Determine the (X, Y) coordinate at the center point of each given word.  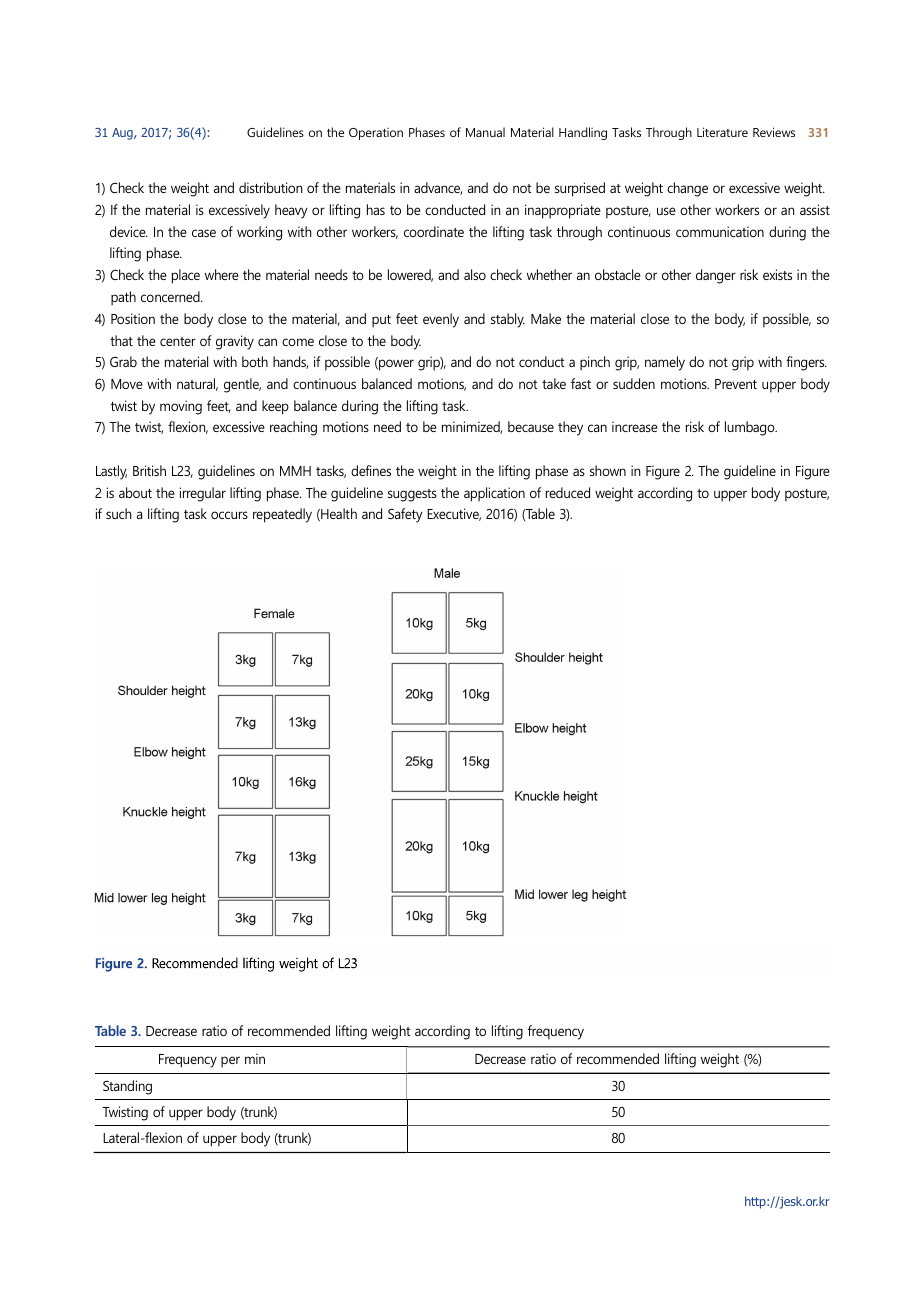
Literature (722, 132)
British (149, 470)
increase (635, 426)
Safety (405, 515)
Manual (485, 132)
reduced (568, 492)
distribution (271, 187)
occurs (229, 515)
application (494, 494)
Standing (127, 1087)
